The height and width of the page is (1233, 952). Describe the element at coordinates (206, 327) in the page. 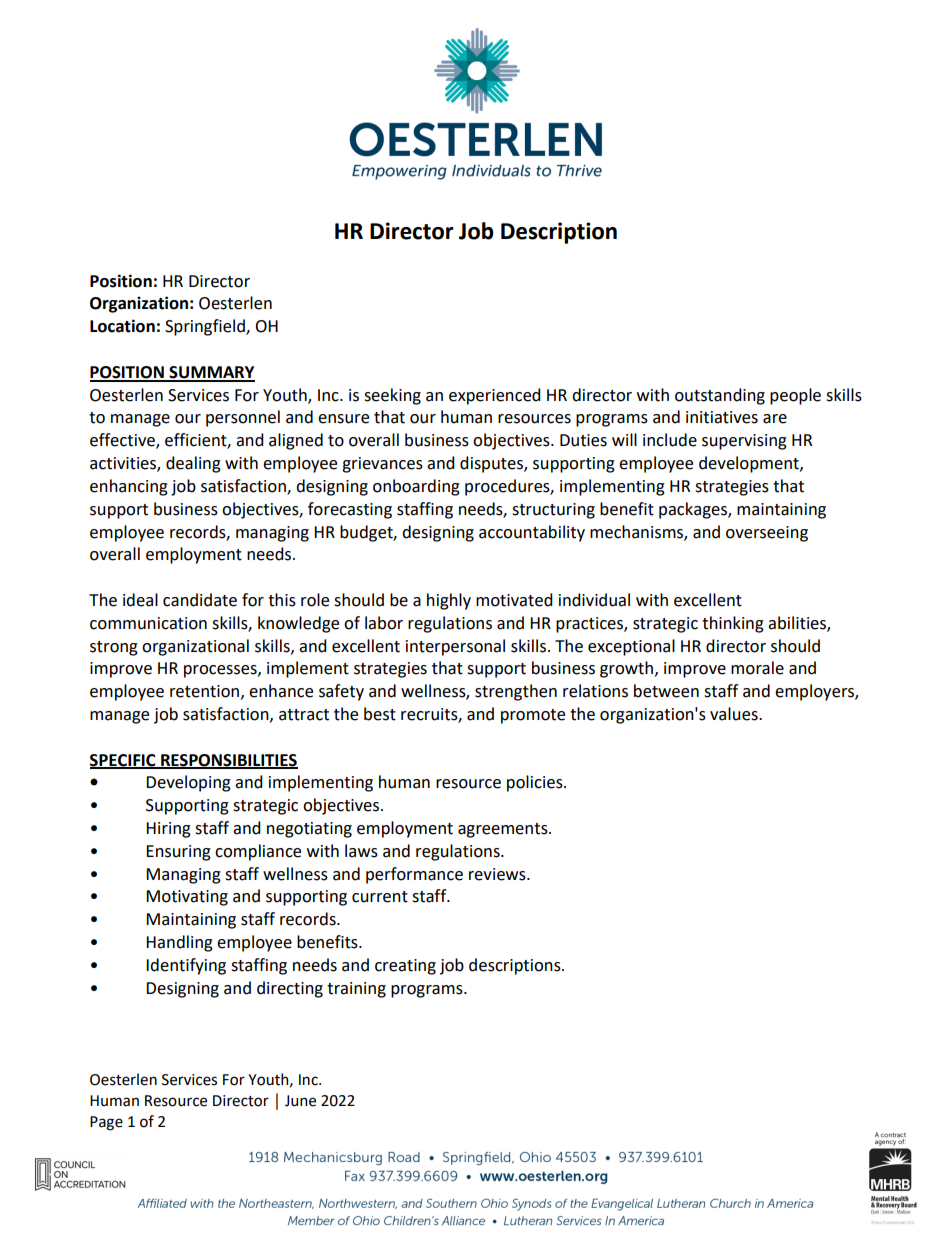

I see `Springfield` at that location.
